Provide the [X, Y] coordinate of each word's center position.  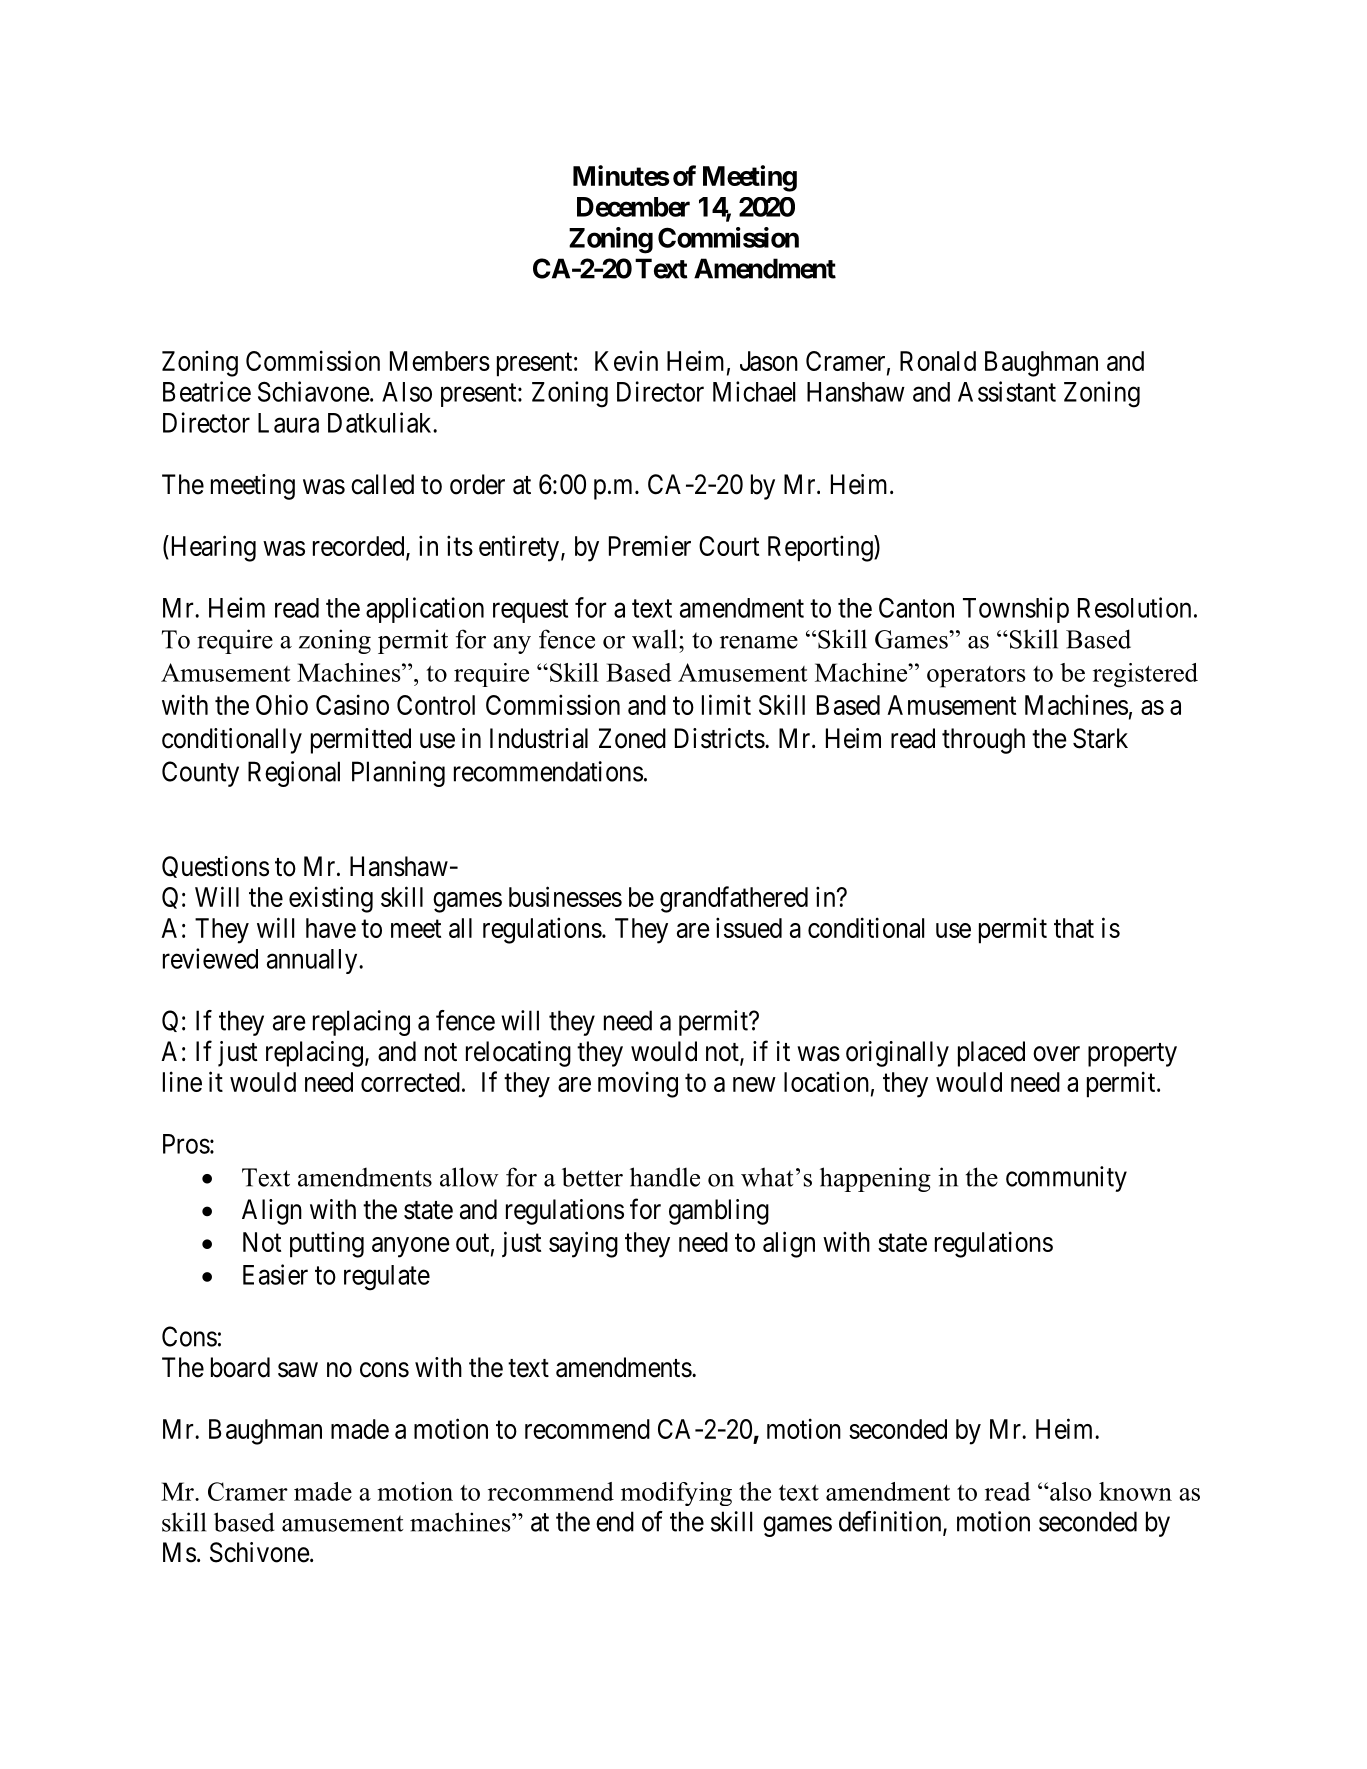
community [1066, 1179]
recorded [360, 547]
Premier [650, 545]
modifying [676, 1494]
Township [1016, 610]
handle [665, 1177]
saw [298, 1370]
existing [331, 899]
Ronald [938, 361]
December [633, 207]
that [1074, 928]
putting [327, 1244]
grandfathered [734, 899]
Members [440, 361]
